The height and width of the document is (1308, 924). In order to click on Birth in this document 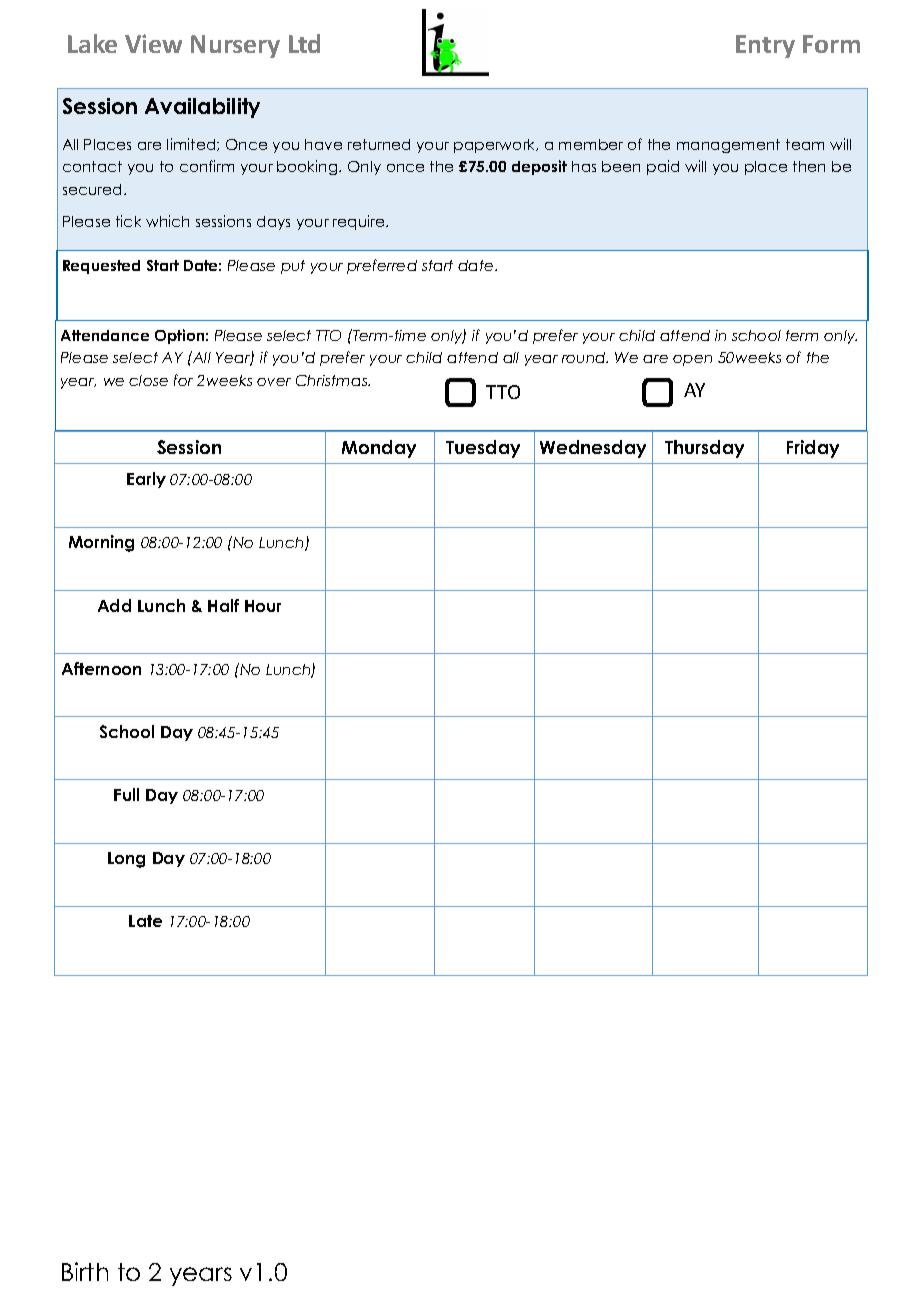, I will do `click(85, 1271)`.
